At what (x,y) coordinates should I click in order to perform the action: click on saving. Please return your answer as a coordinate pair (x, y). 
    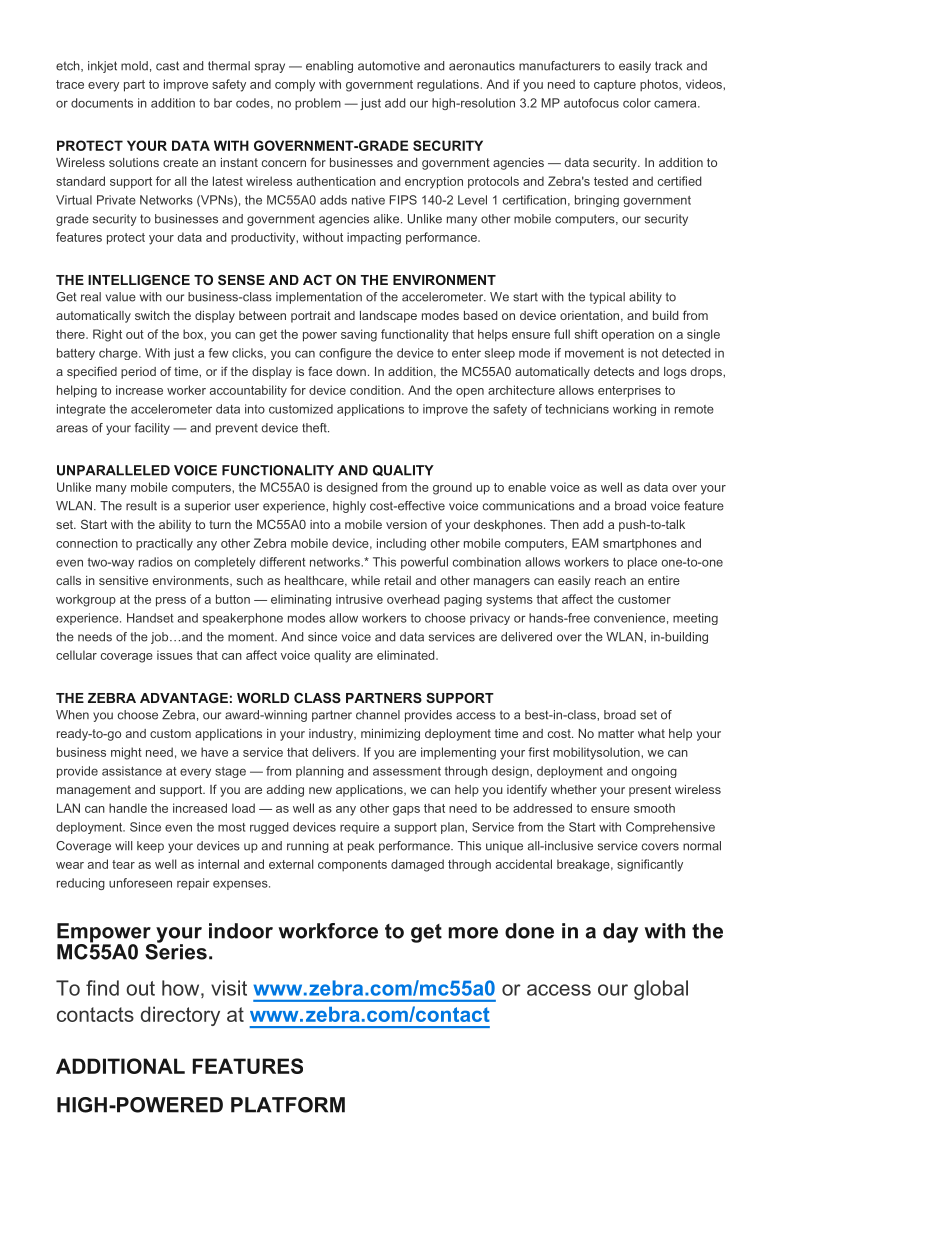
    Looking at the image, I should click on (359, 335).
